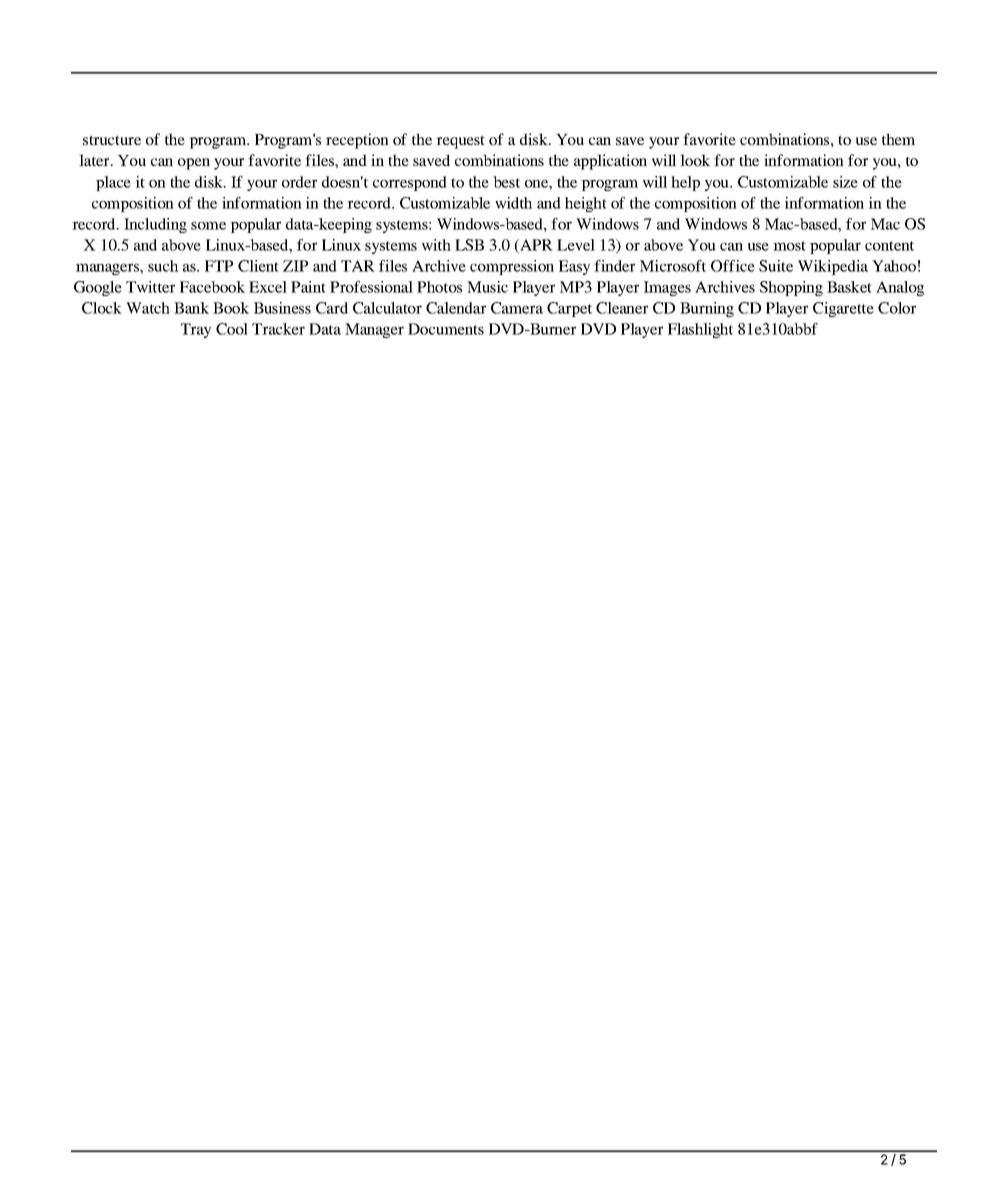 This page has height=1199, width=1008. What do you see at coordinates (791, 288) in the page?
I see `Shopping` at bounding box center [791, 288].
